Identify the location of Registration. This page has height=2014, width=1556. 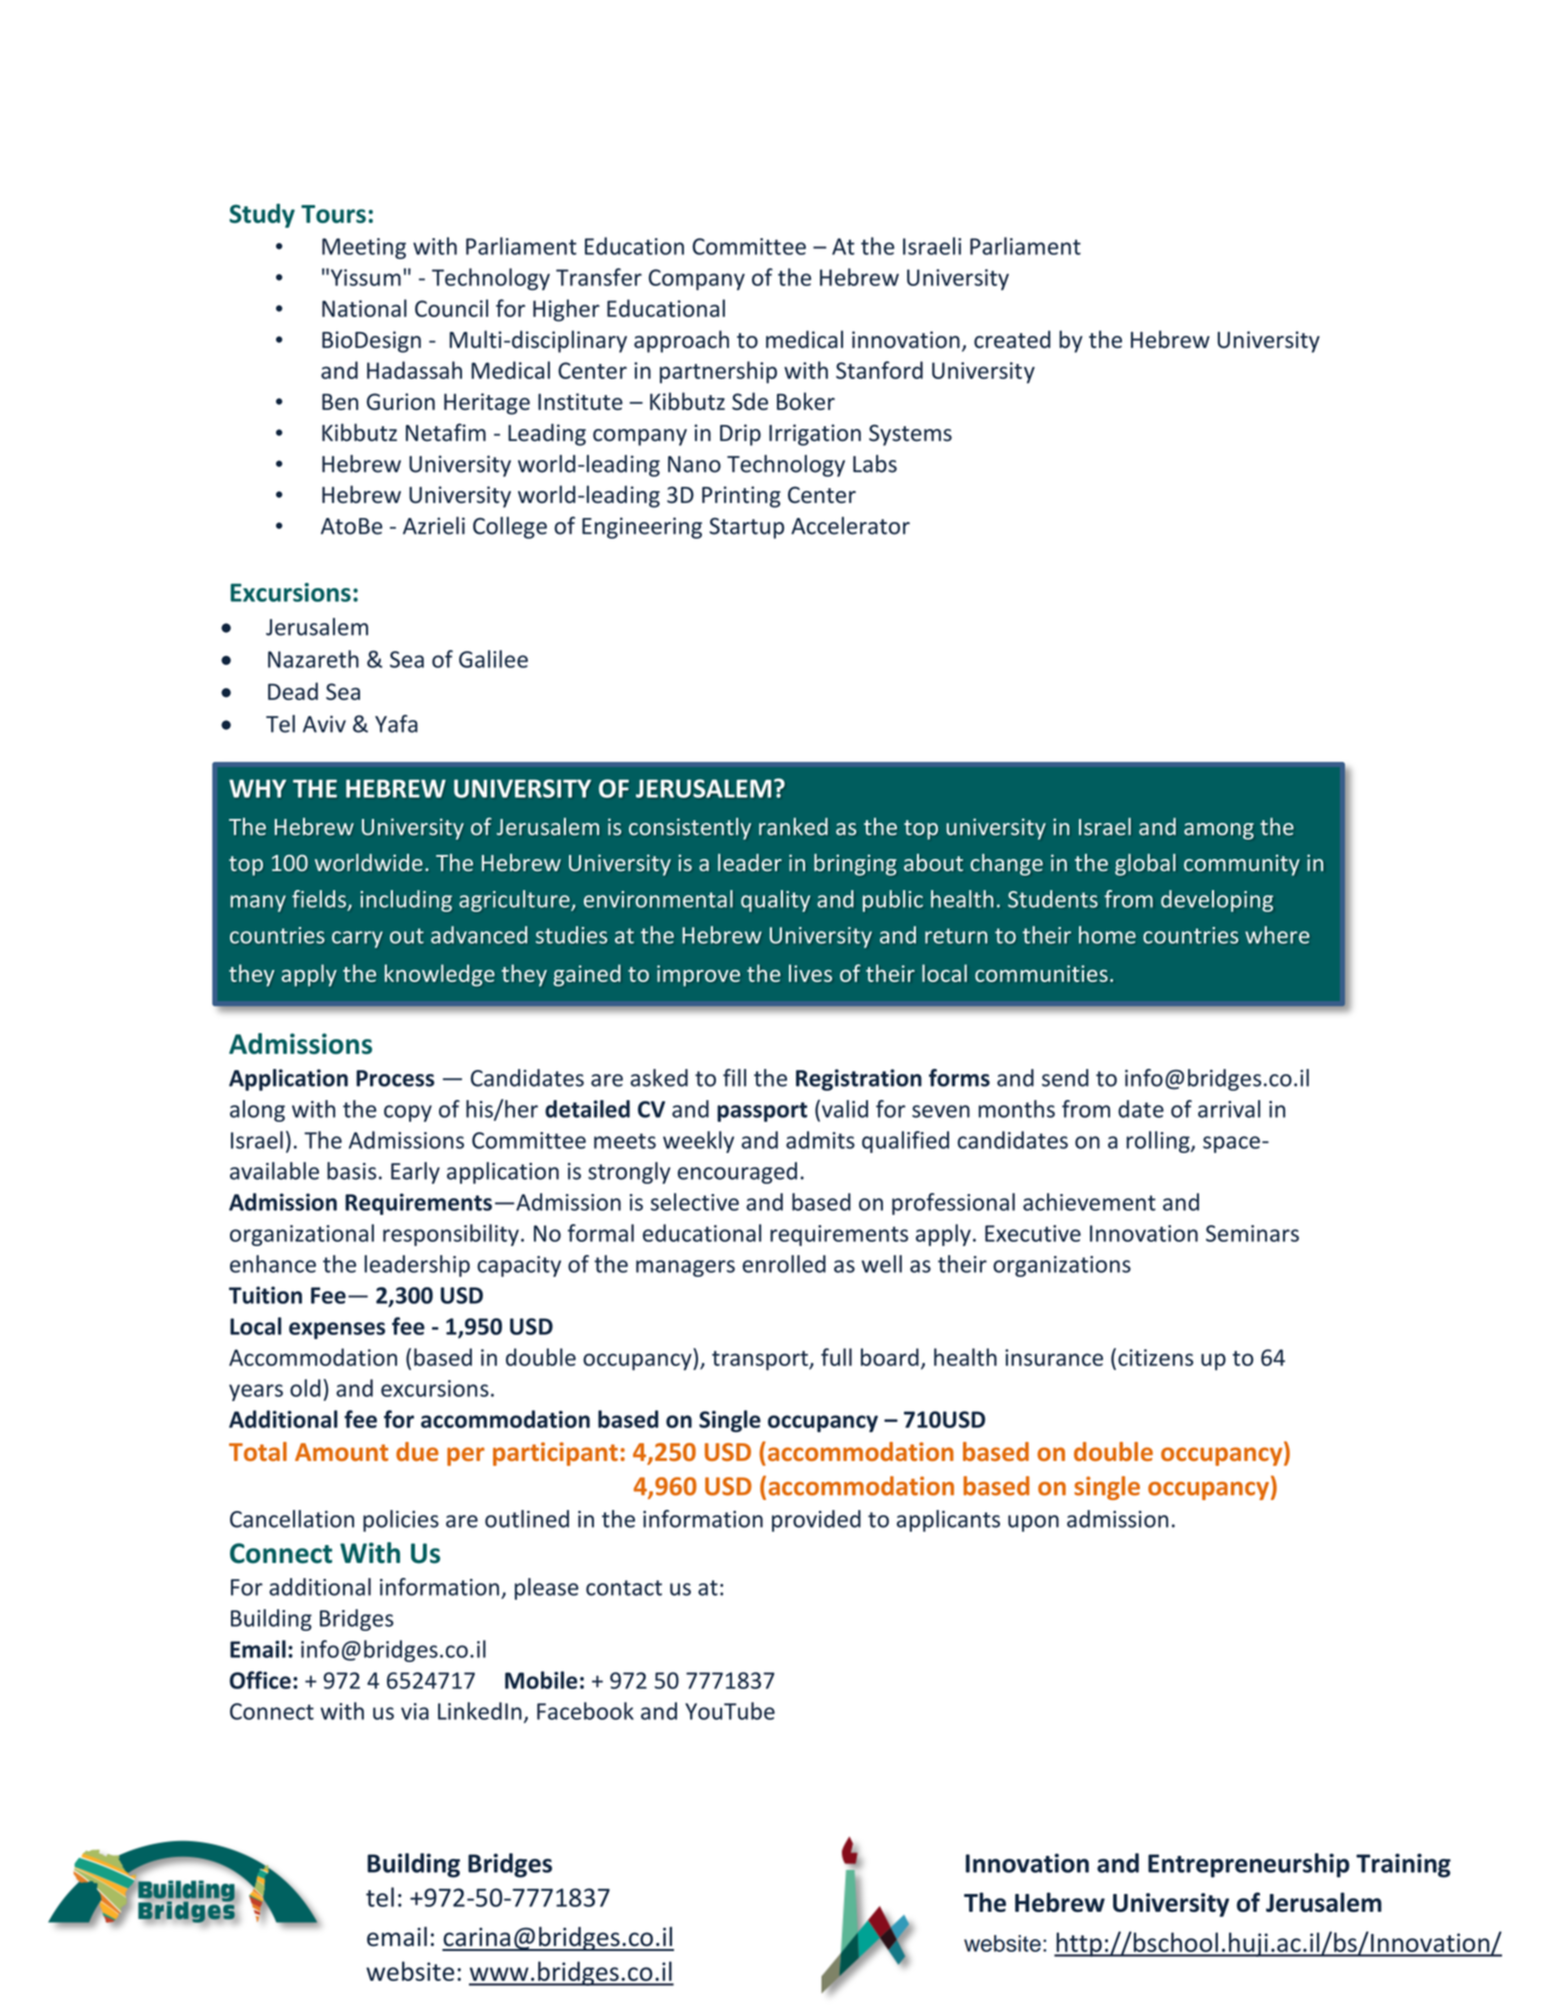
(859, 1080).
